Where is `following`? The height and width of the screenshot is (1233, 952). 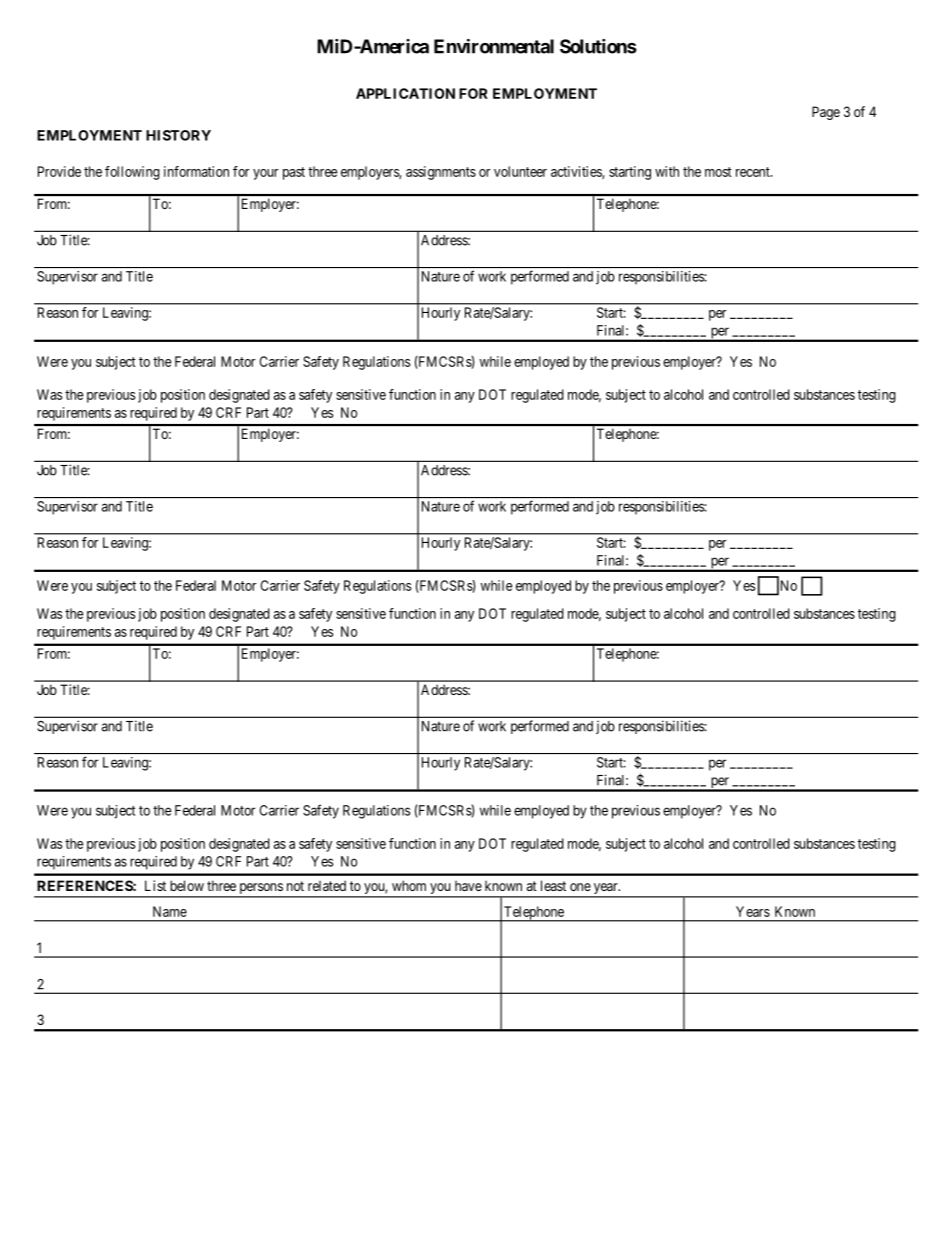 following is located at coordinates (132, 173).
